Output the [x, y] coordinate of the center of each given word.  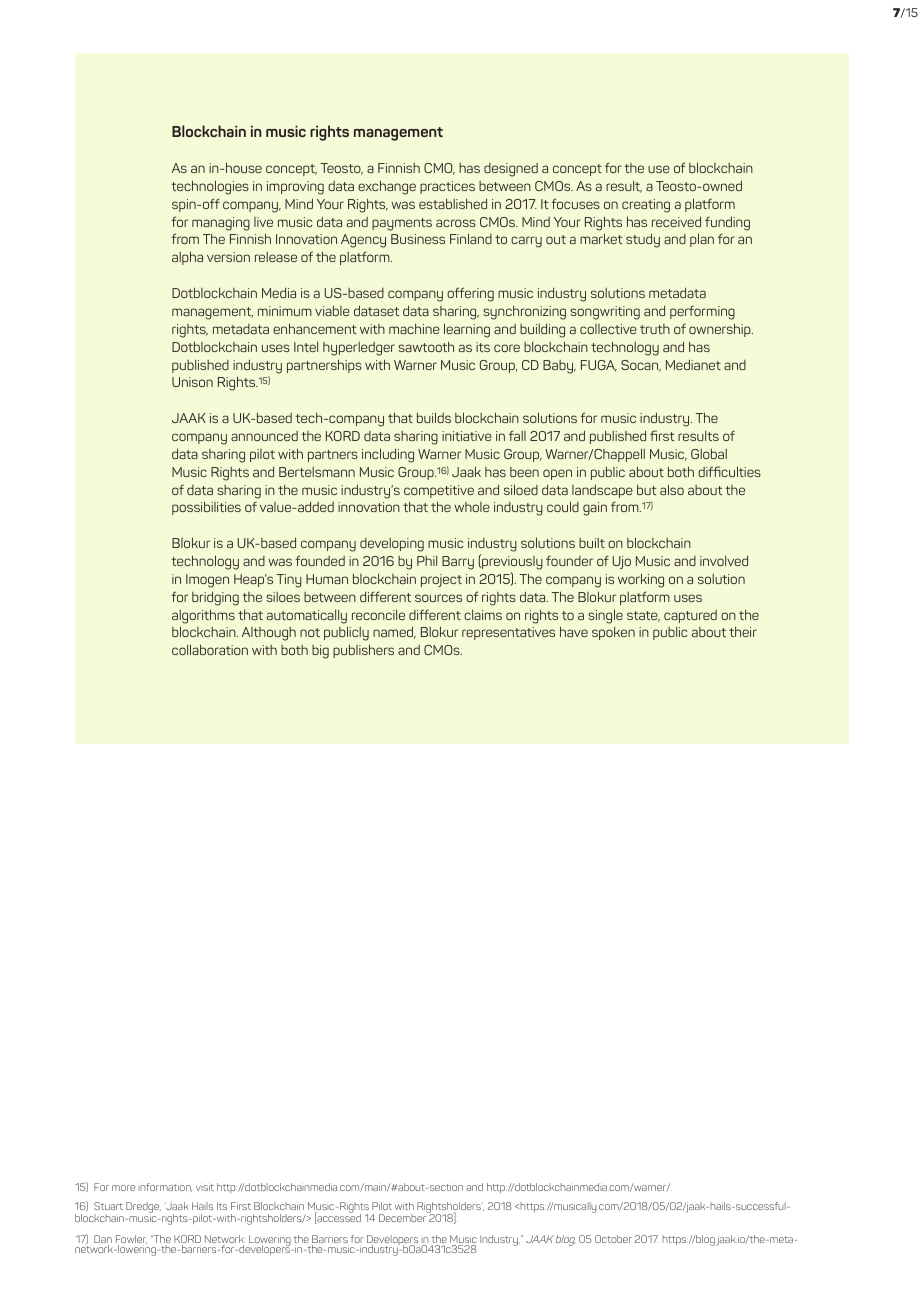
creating [646, 206]
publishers [363, 651]
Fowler [131, 1240]
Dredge [143, 1207]
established [453, 203]
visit [205, 1187]
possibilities [206, 508]
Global [709, 453]
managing [221, 224]
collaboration [210, 649]
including [388, 455]
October [613, 1239]
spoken [613, 633]
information [165, 1187]
